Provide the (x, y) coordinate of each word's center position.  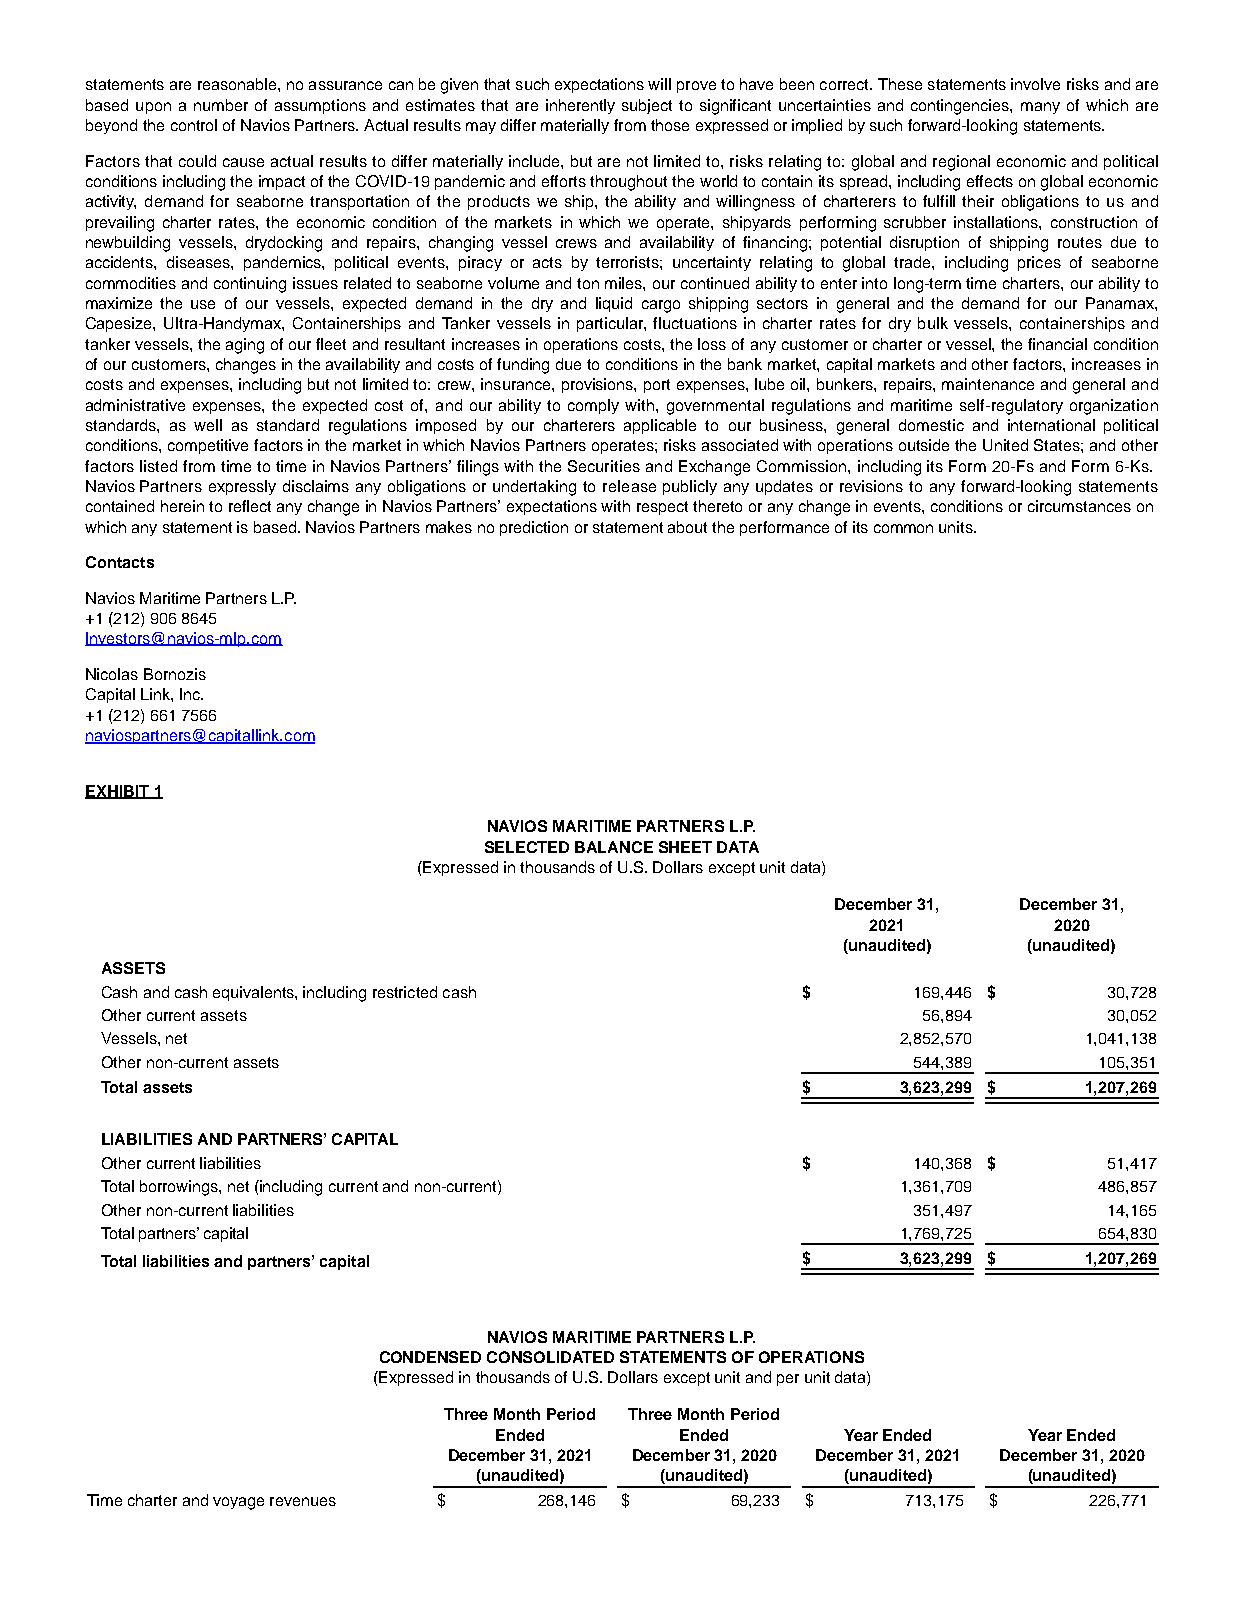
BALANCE (614, 847)
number (221, 105)
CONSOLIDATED (550, 1357)
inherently (580, 106)
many (1040, 108)
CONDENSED (430, 1357)
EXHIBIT (118, 792)
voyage (238, 1503)
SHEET (685, 847)
